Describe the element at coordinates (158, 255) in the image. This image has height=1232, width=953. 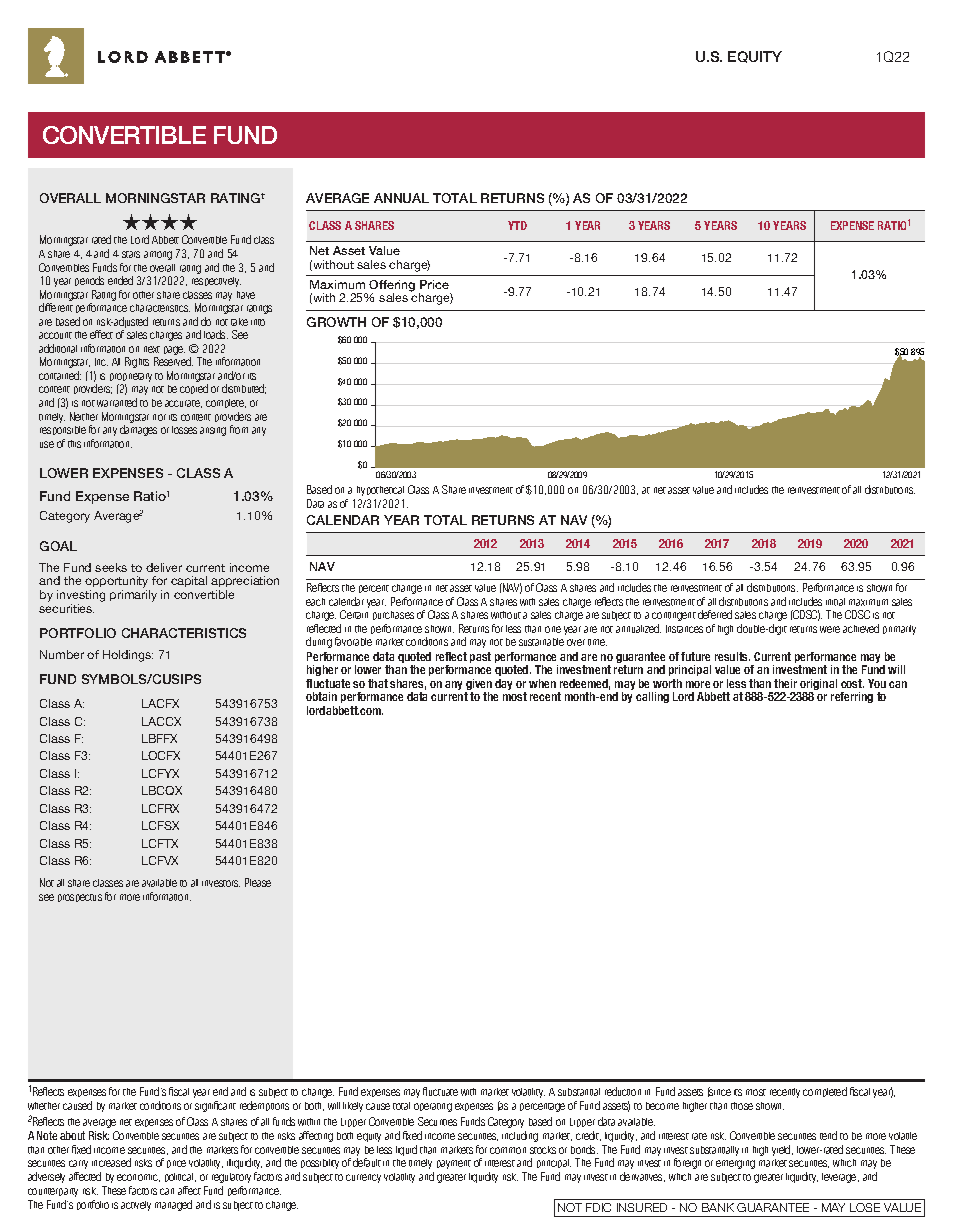
I see `among` at that location.
